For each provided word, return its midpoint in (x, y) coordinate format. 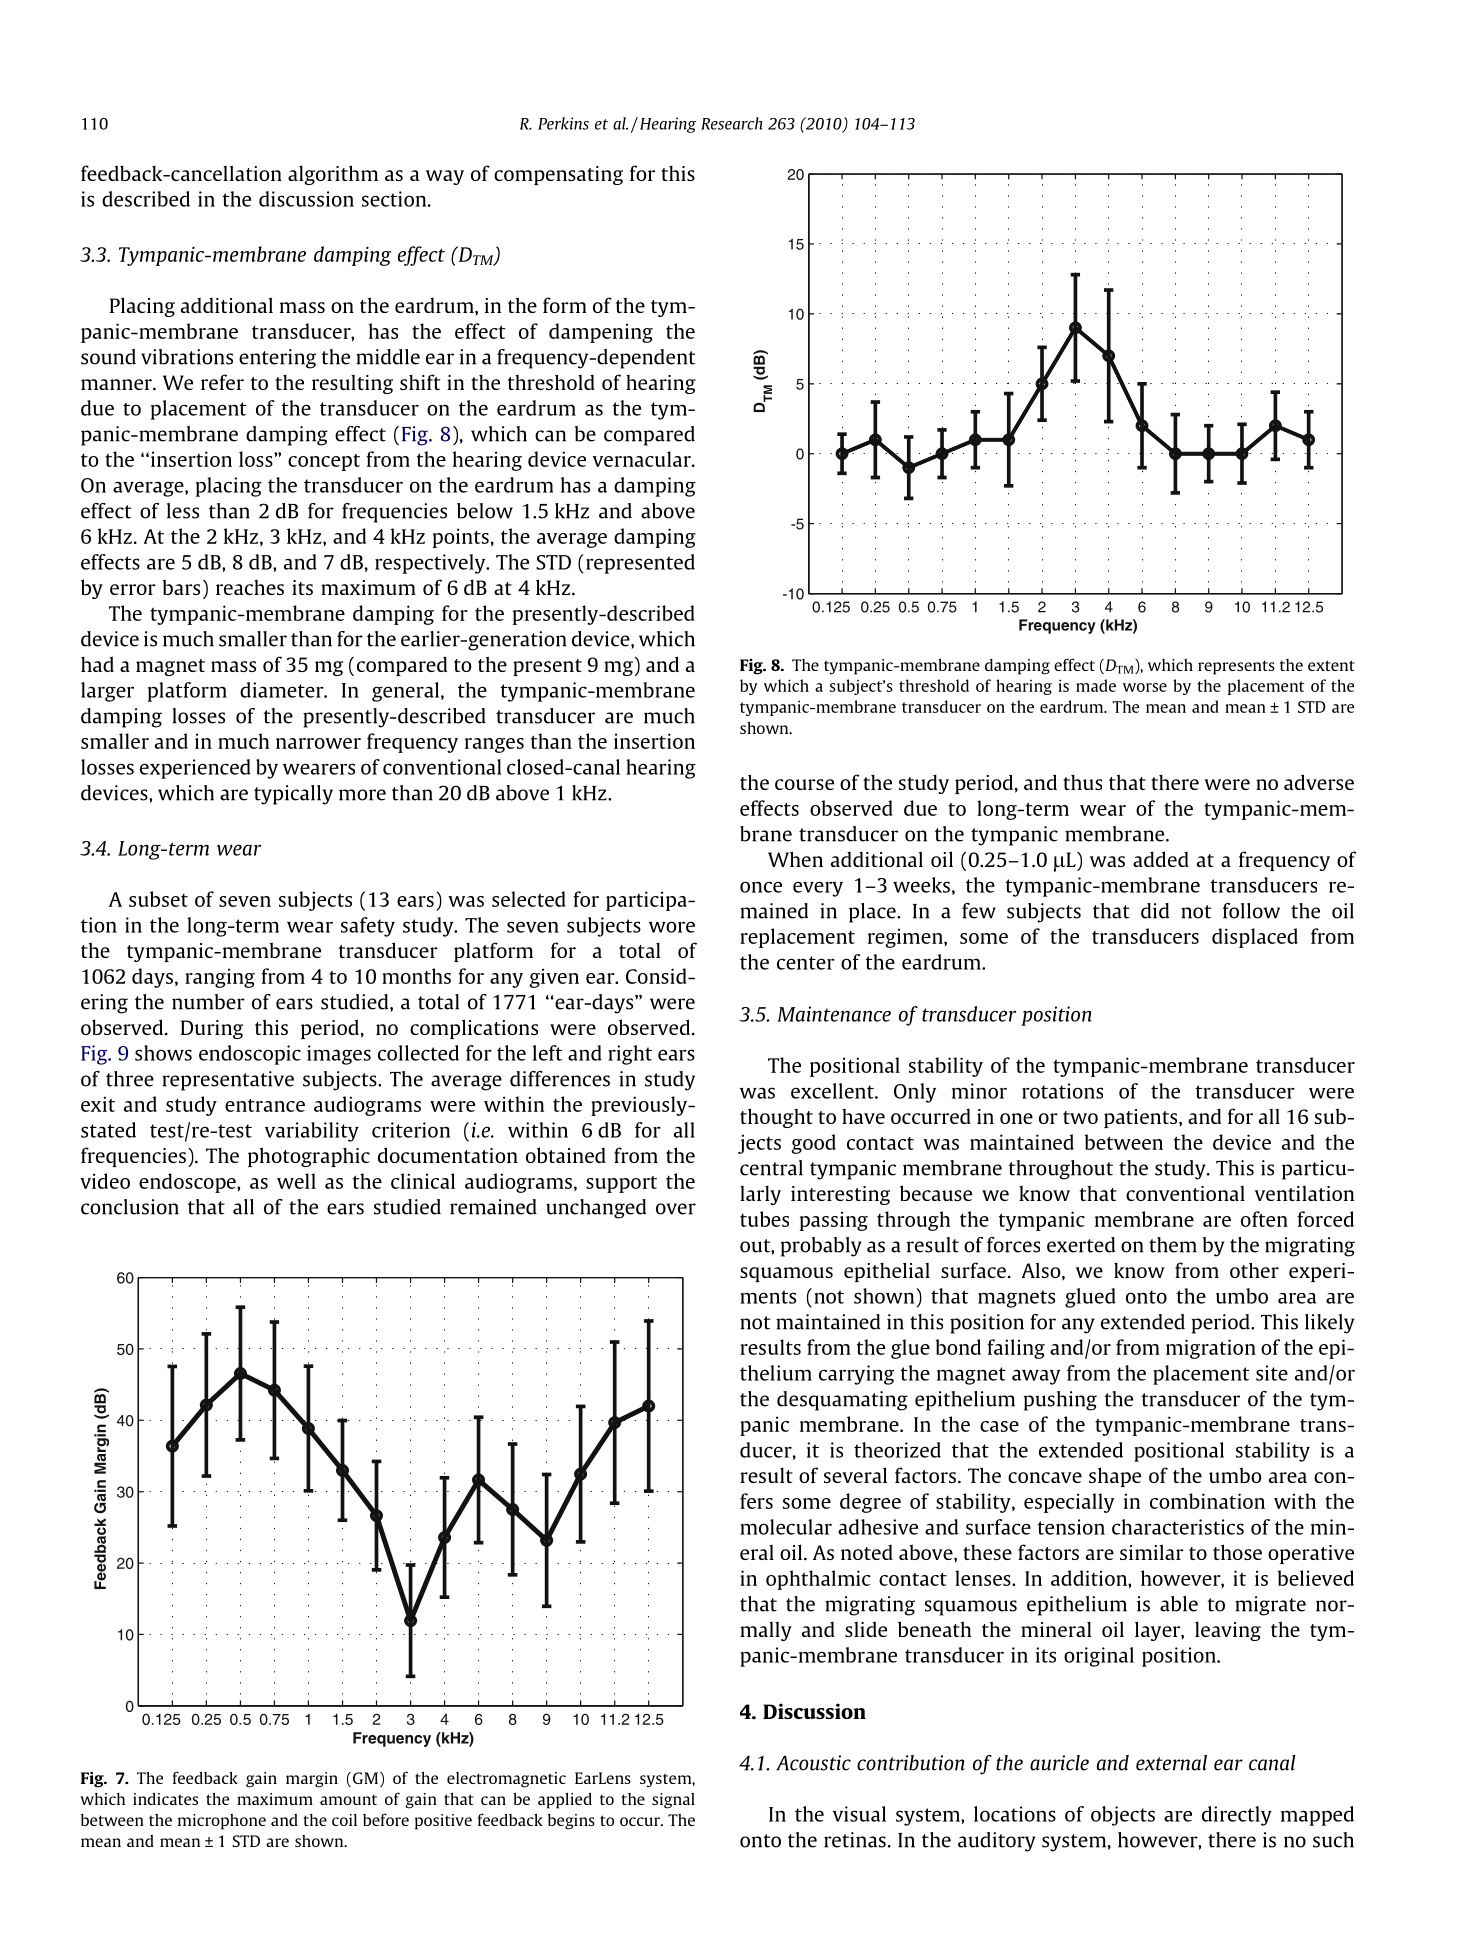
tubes (764, 1219)
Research (732, 123)
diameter (283, 690)
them (1173, 1245)
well (296, 1181)
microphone (222, 1822)
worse (1145, 687)
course (804, 784)
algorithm (333, 175)
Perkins (563, 123)
